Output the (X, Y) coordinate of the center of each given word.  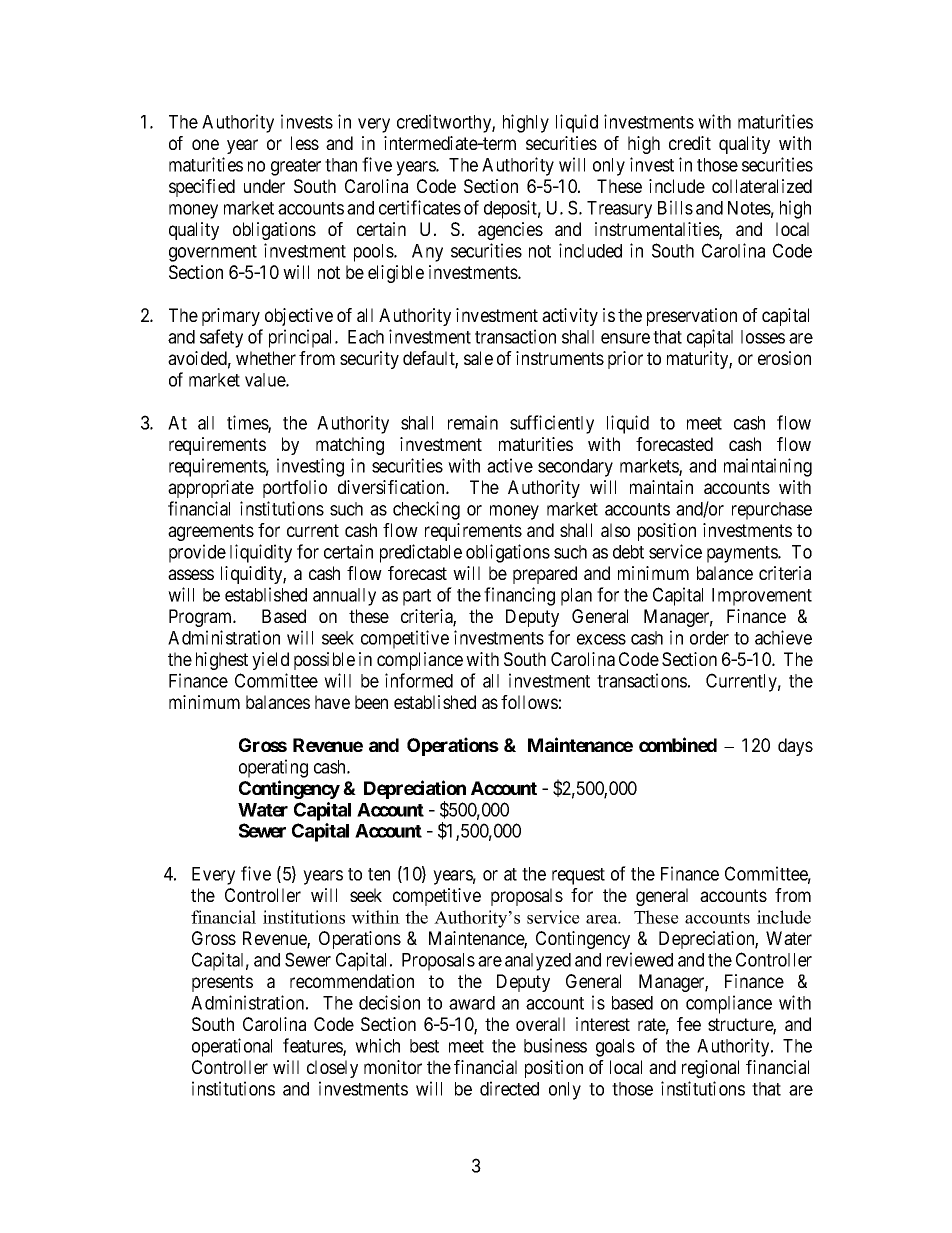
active (510, 465)
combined (678, 744)
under (264, 186)
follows (529, 702)
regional (710, 1069)
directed (509, 1088)
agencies (510, 231)
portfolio (295, 489)
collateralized (762, 186)
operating (273, 768)
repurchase (772, 511)
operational (232, 1047)
